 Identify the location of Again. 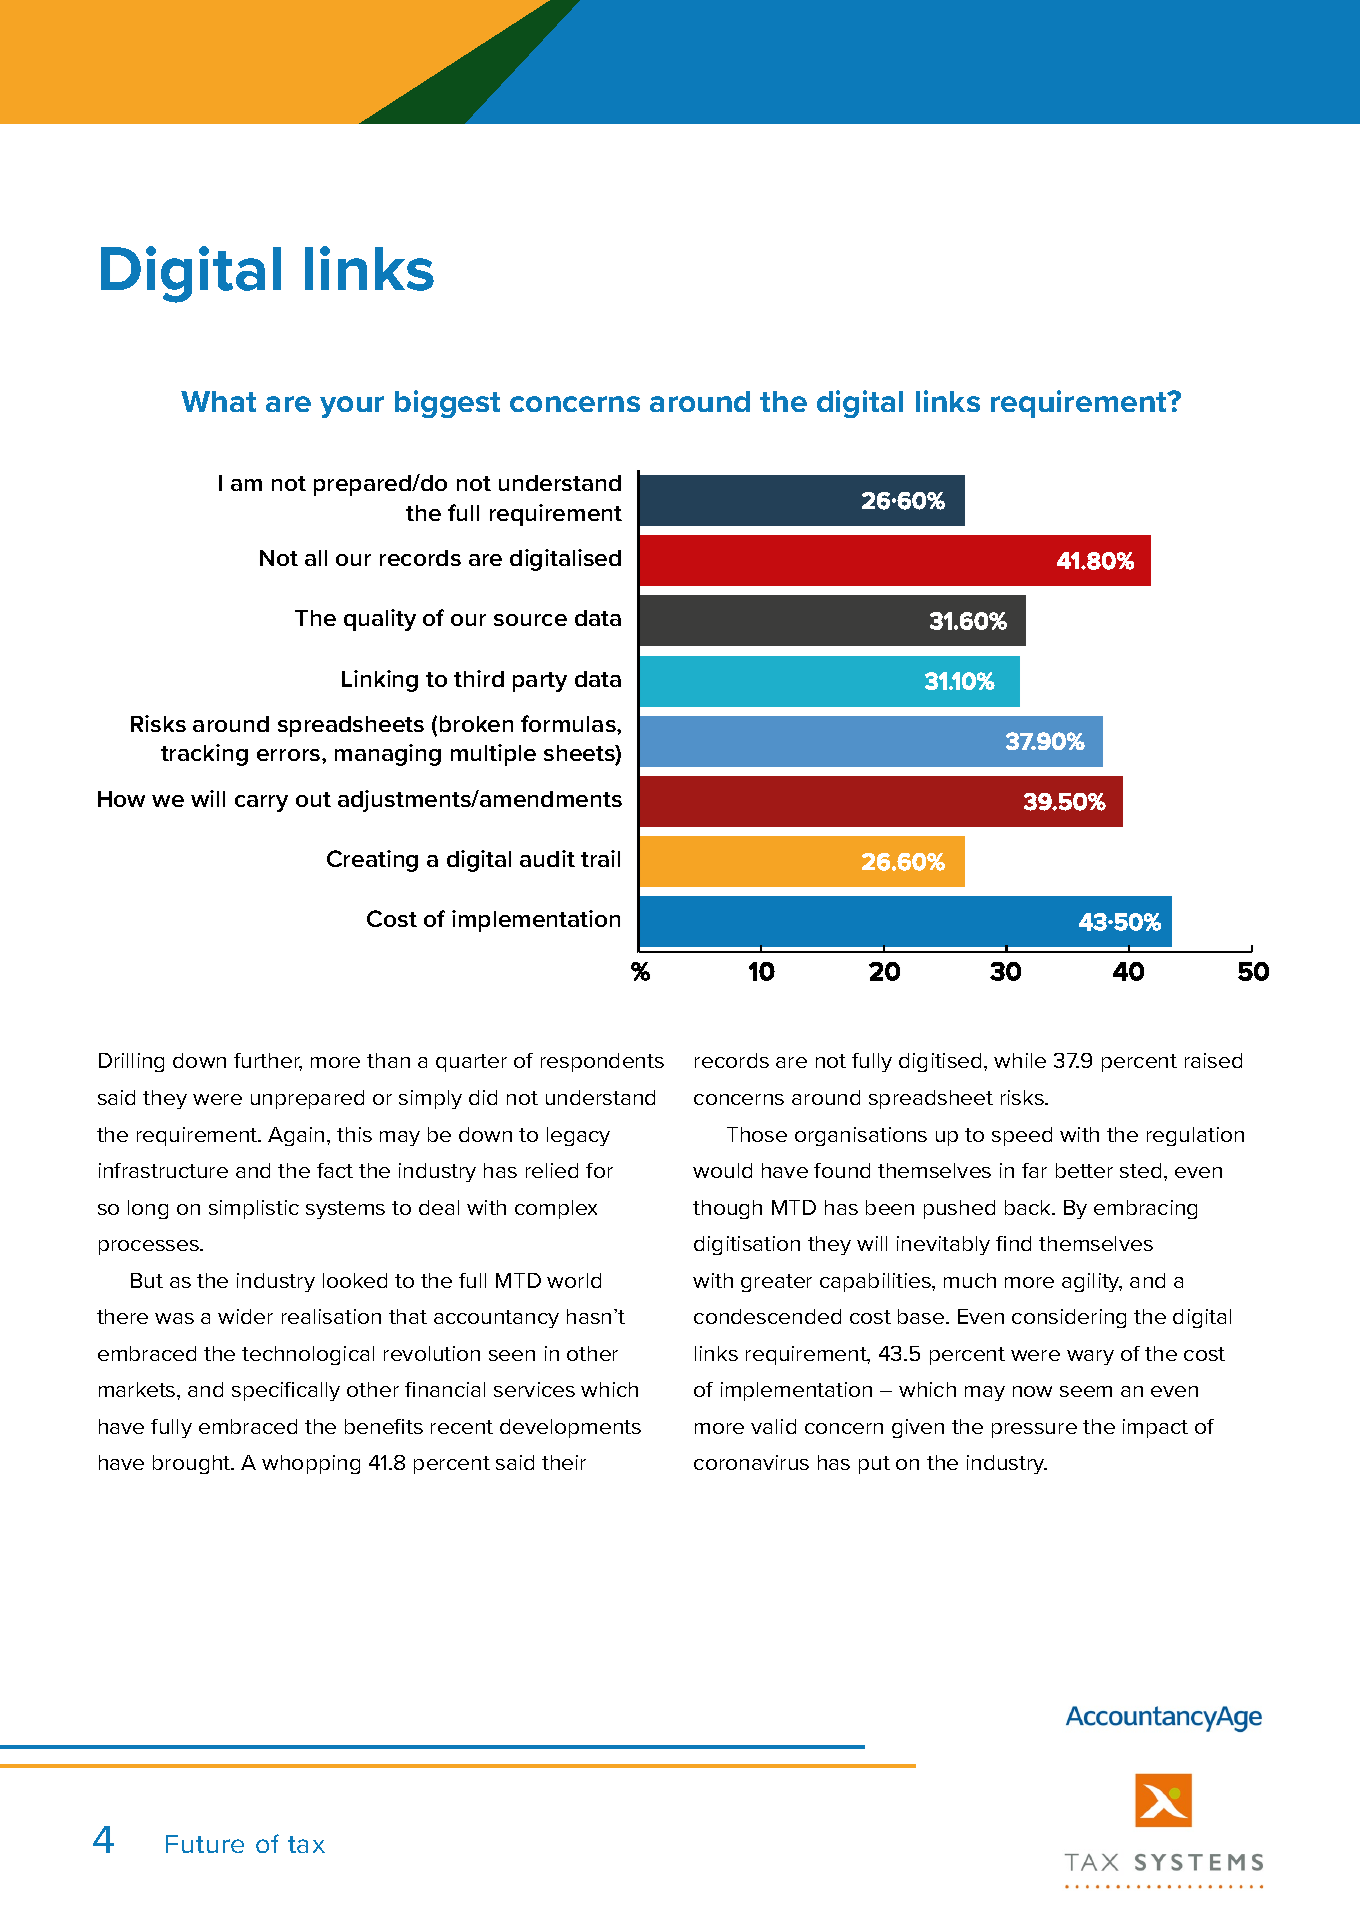
(296, 1136).
